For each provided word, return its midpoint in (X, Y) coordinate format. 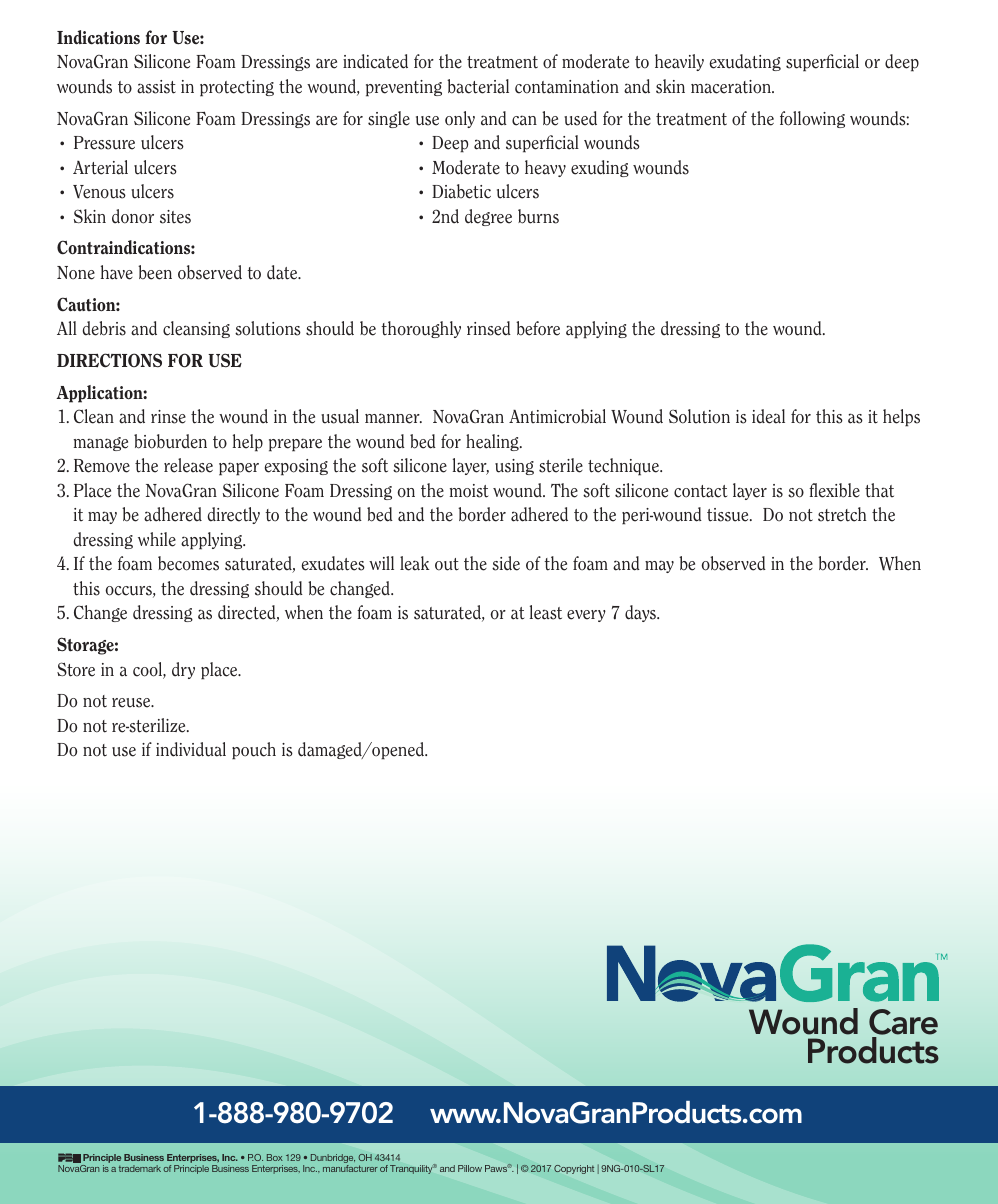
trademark (140, 1168)
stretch (842, 514)
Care (903, 1022)
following (812, 119)
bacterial (478, 86)
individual (191, 749)
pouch (254, 751)
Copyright (574, 1169)
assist (156, 87)
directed (248, 613)
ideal (768, 416)
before (538, 328)
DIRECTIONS (109, 360)
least (546, 612)
